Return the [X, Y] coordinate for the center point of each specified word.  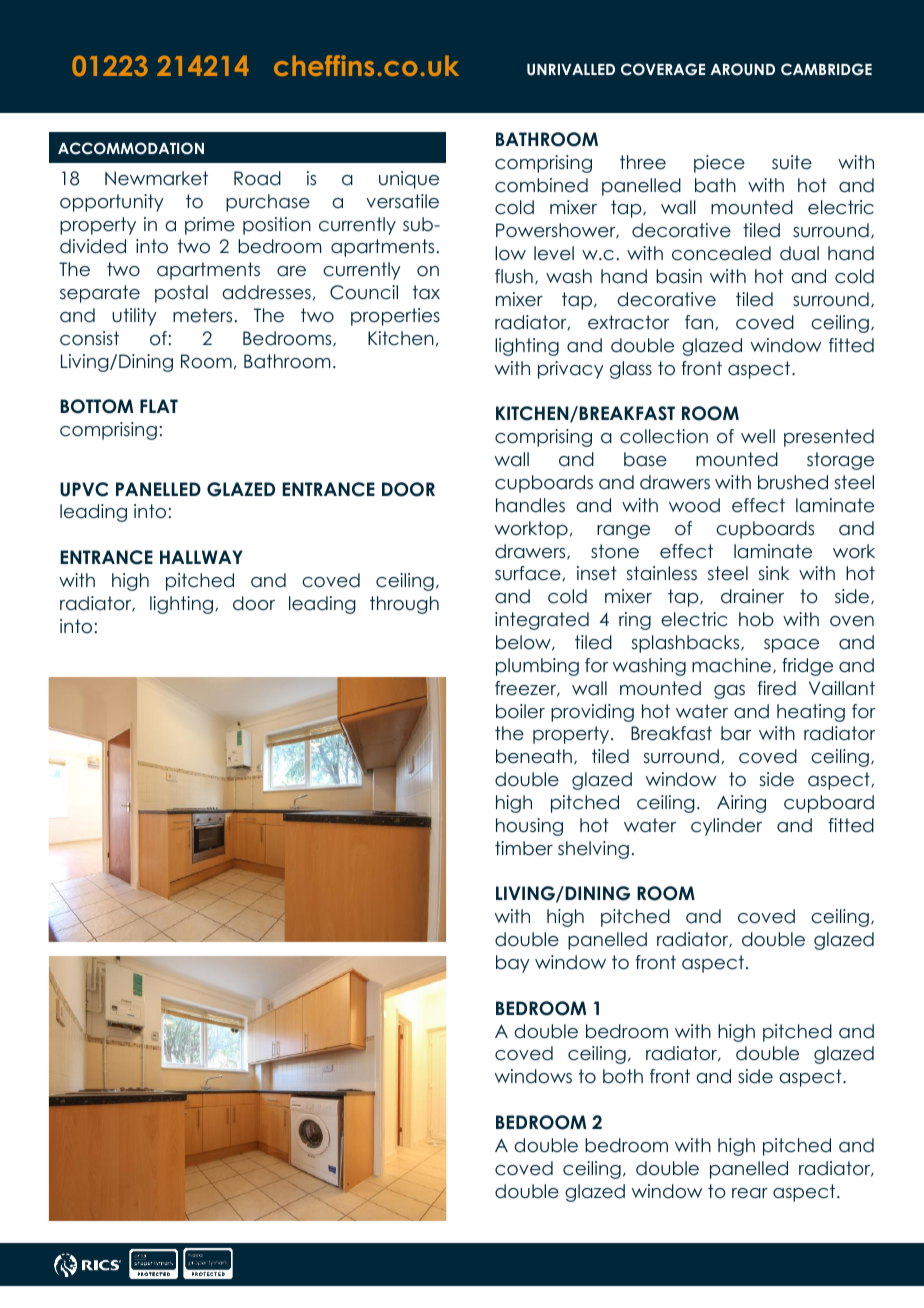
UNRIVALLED [571, 70]
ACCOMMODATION [131, 148]
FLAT [159, 406]
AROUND [743, 69]
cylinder [726, 827]
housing [529, 827]
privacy [571, 370]
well [758, 436]
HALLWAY [201, 557]
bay [513, 964]
